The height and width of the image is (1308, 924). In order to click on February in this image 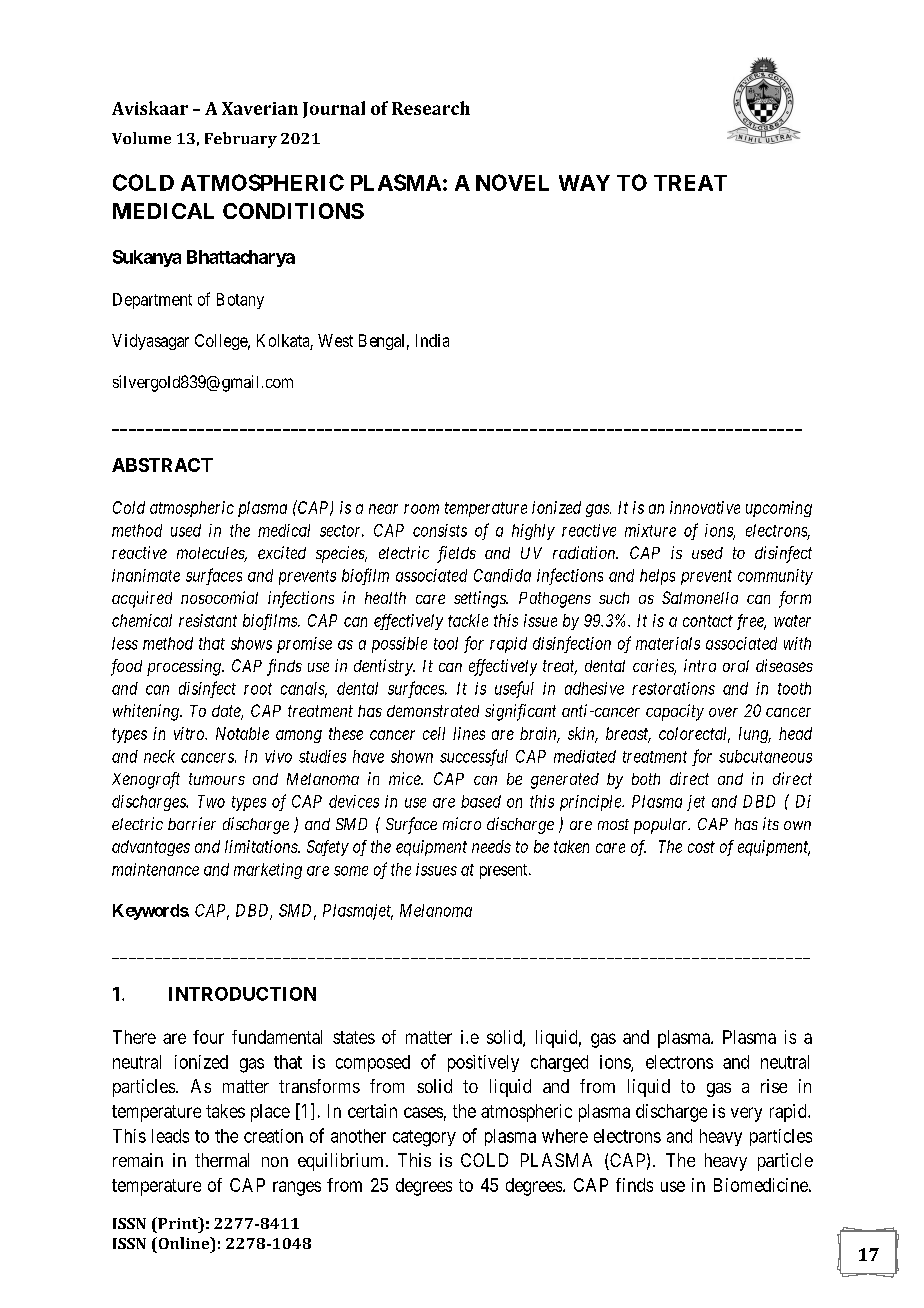, I will do `click(241, 140)`.
